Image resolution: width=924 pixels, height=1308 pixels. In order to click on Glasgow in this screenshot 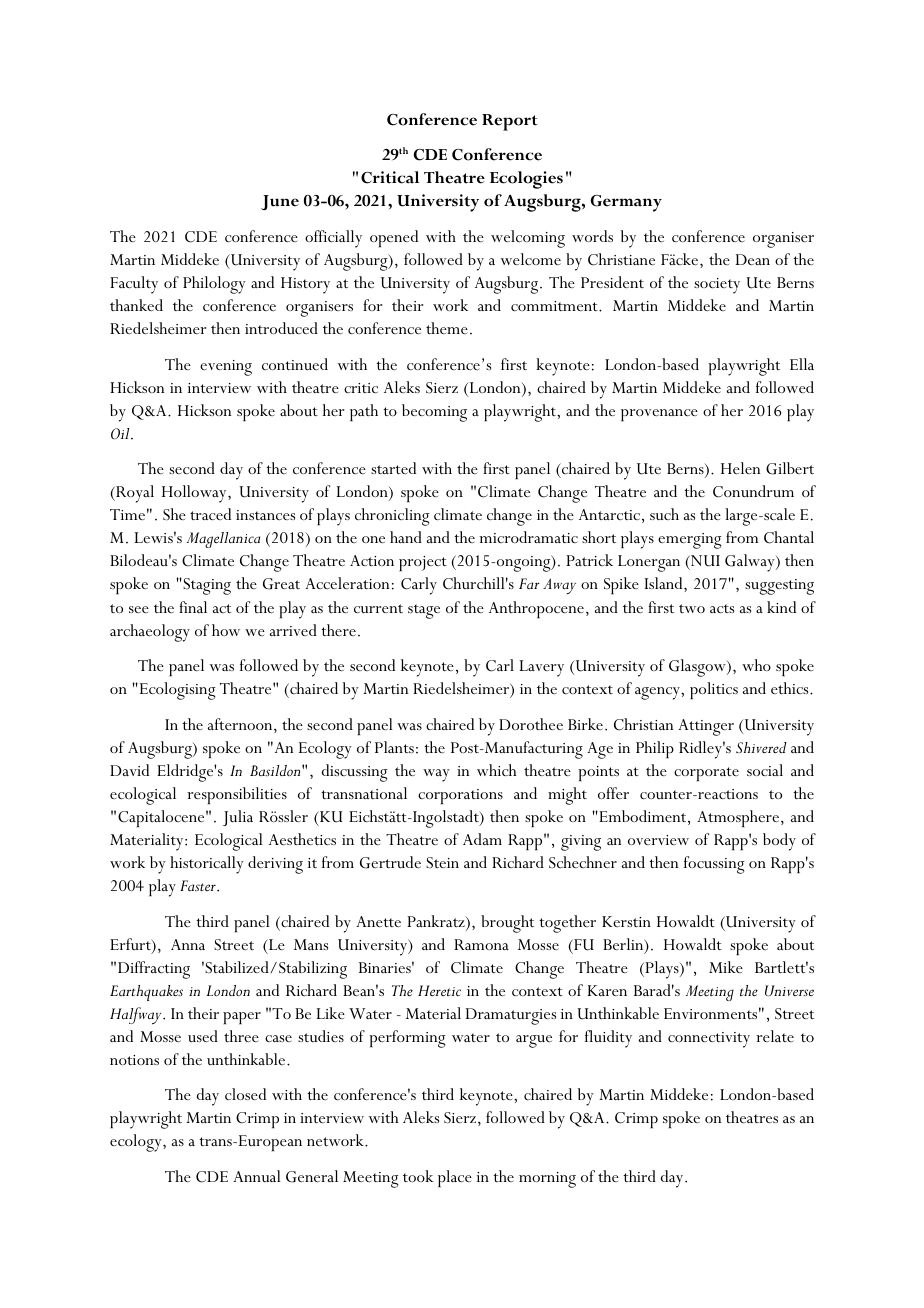, I will do `click(698, 668)`.
